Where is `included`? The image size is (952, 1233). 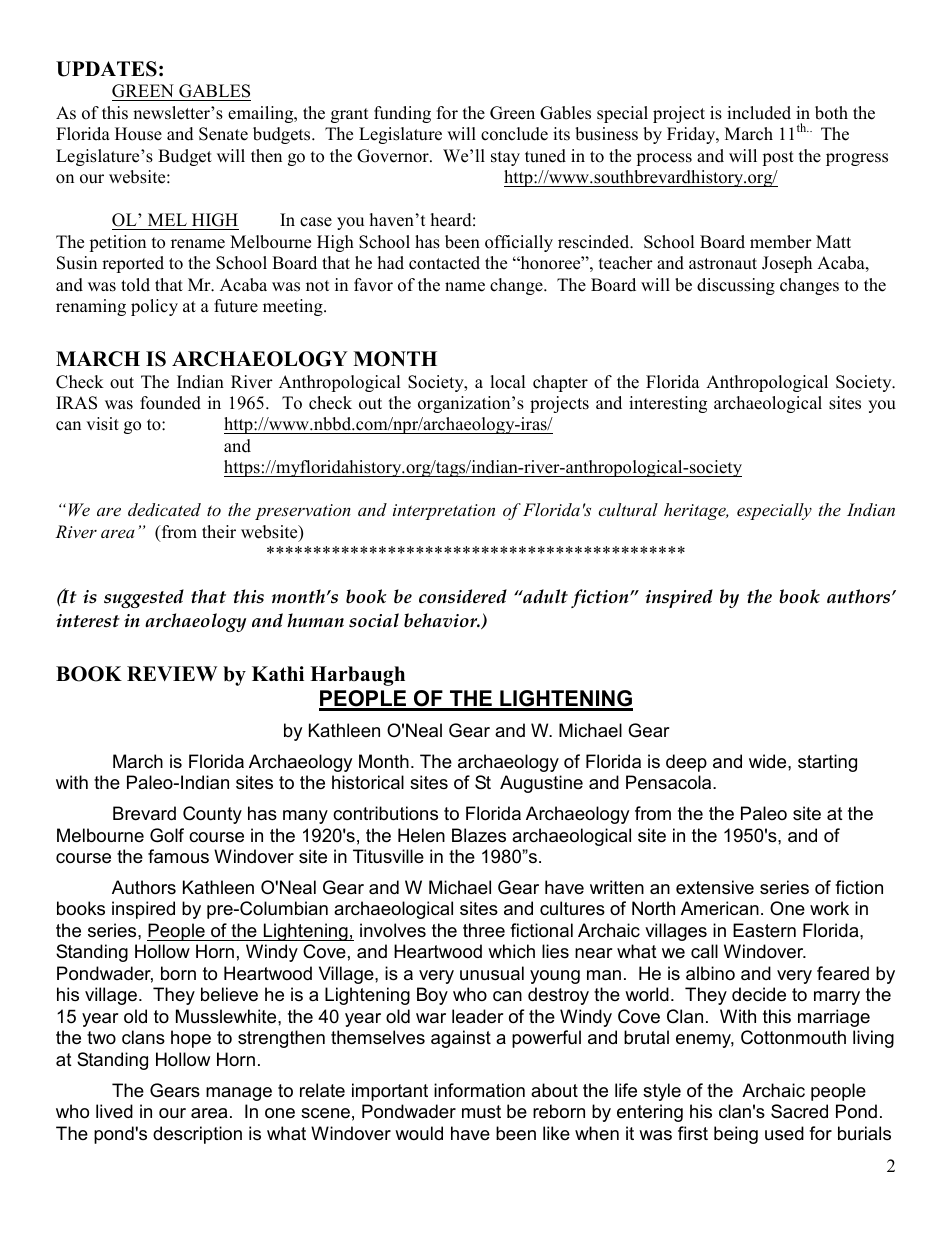 included is located at coordinates (759, 113).
